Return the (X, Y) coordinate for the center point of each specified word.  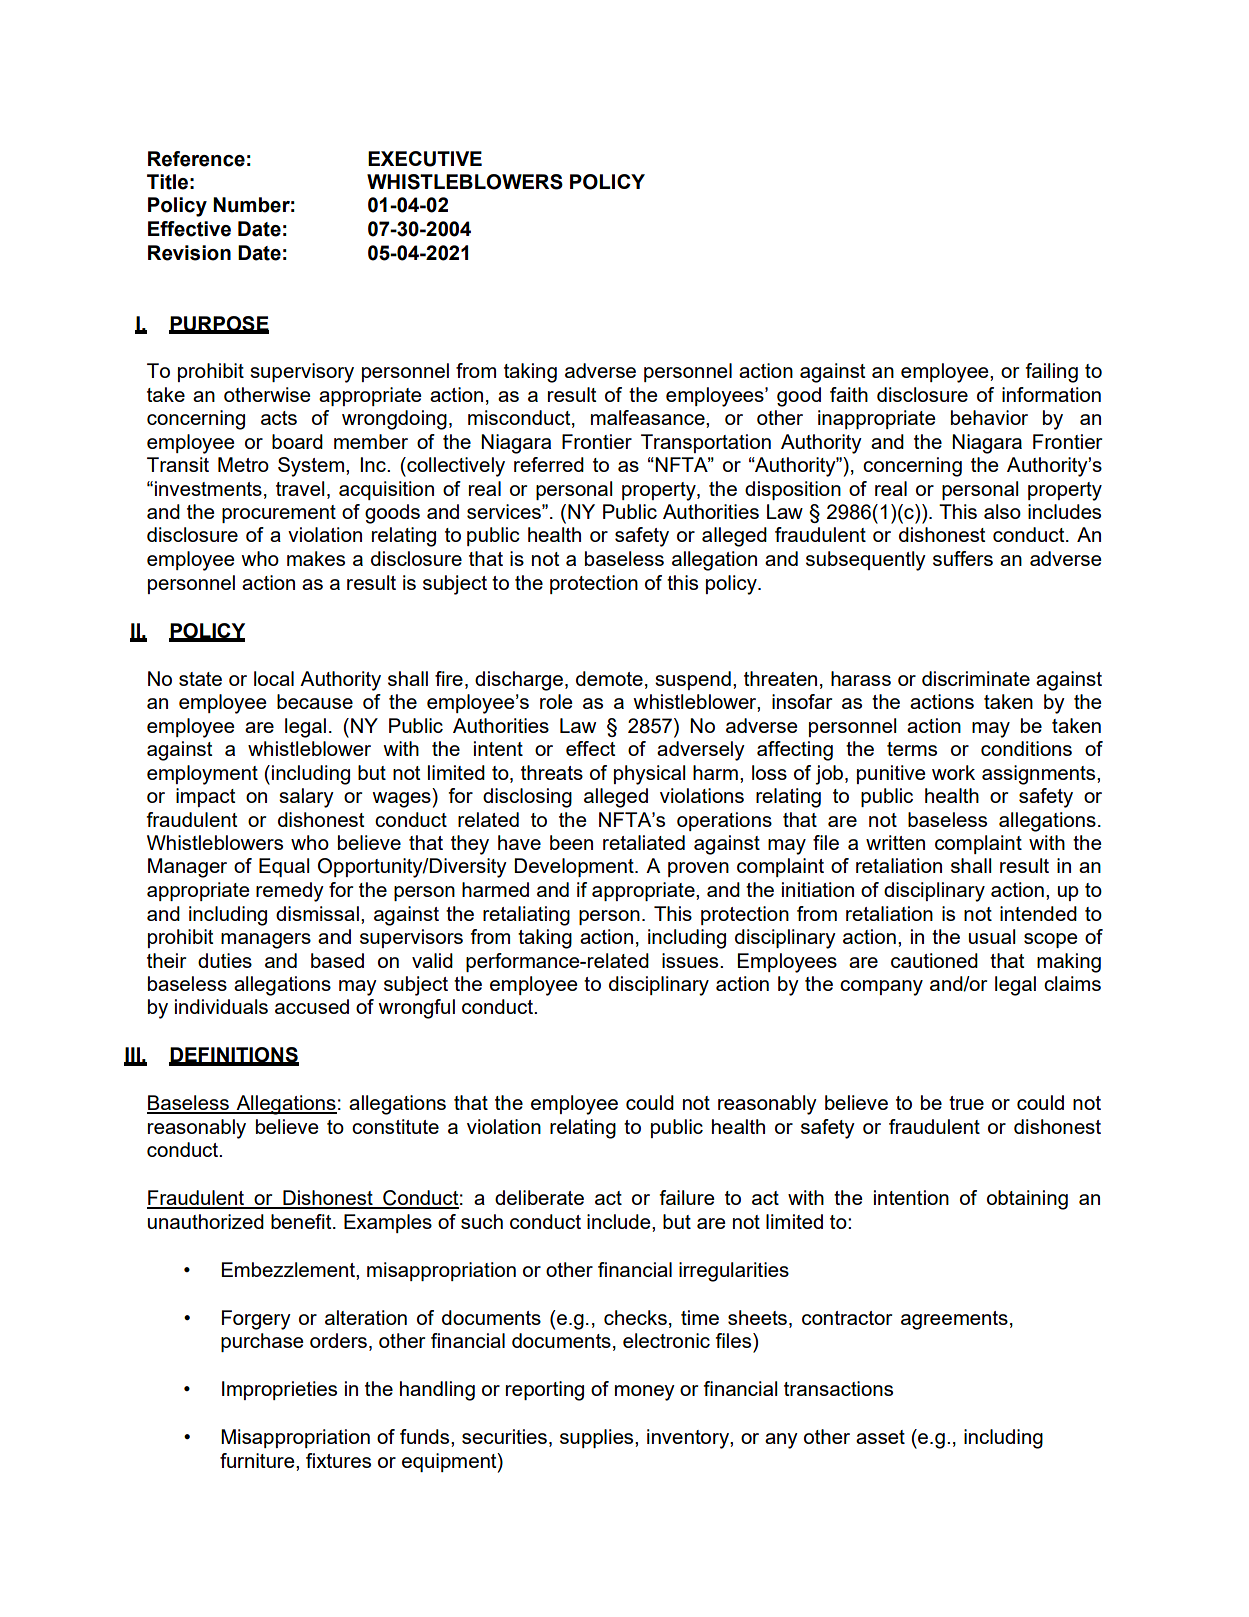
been (571, 842)
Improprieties (279, 1390)
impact (206, 797)
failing (1051, 373)
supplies (598, 1438)
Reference (196, 159)
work (953, 772)
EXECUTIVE (425, 159)
